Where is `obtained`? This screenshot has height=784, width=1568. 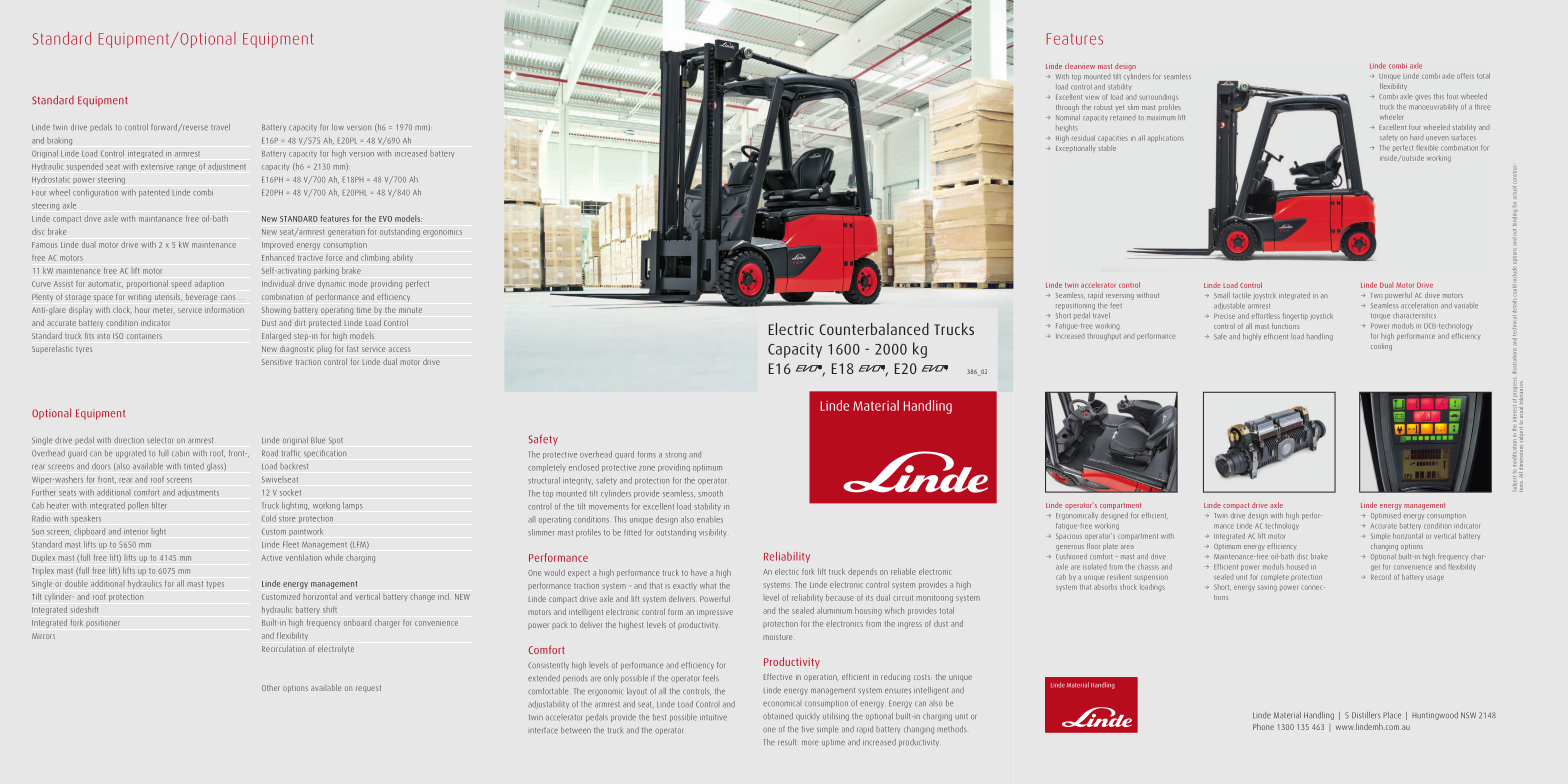 obtained is located at coordinates (778, 716).
